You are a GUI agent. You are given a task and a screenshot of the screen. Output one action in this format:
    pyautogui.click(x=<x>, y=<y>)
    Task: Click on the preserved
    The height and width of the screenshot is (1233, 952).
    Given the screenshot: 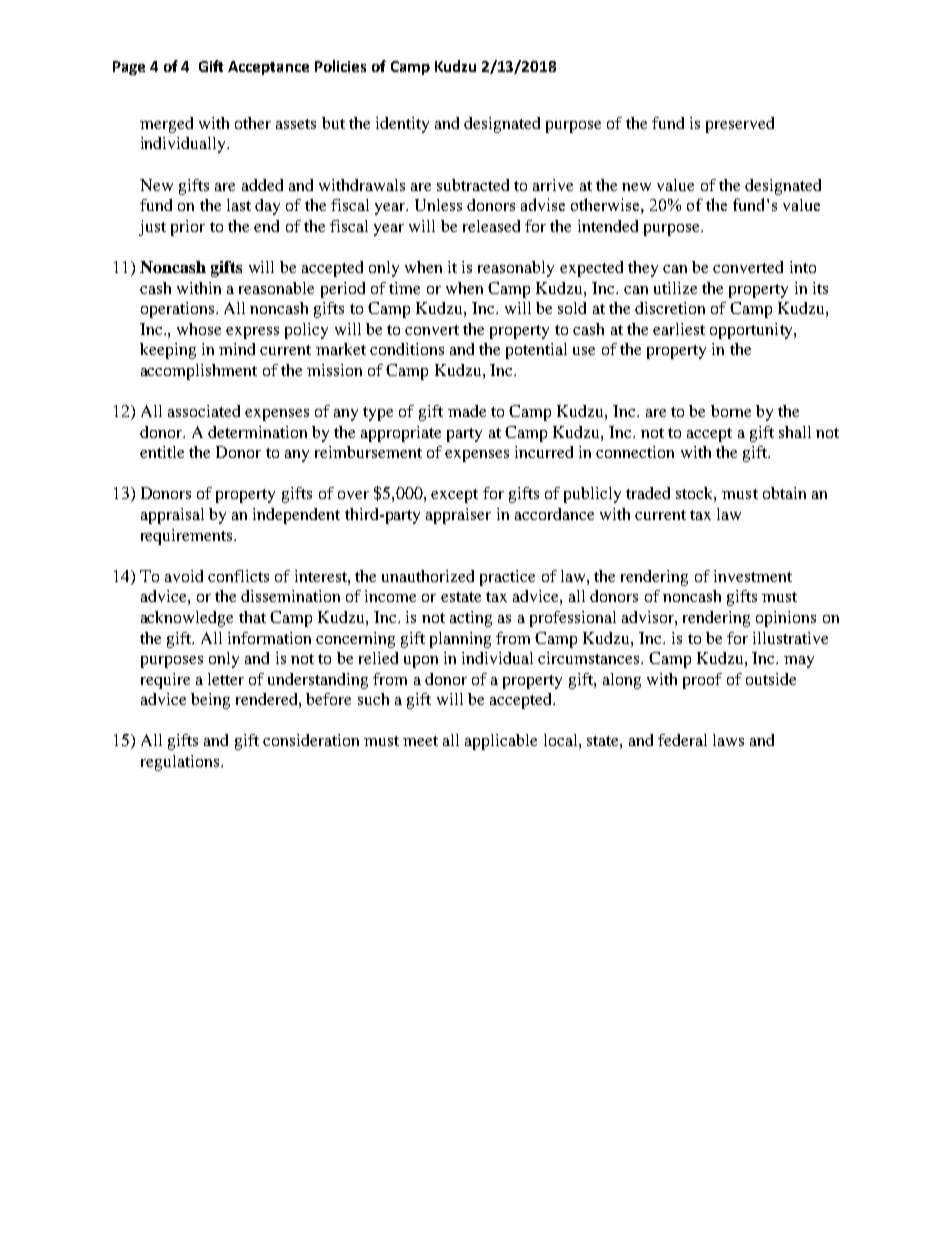 What is the action you would take?
    pyautogui.click(x=740, y=125)
